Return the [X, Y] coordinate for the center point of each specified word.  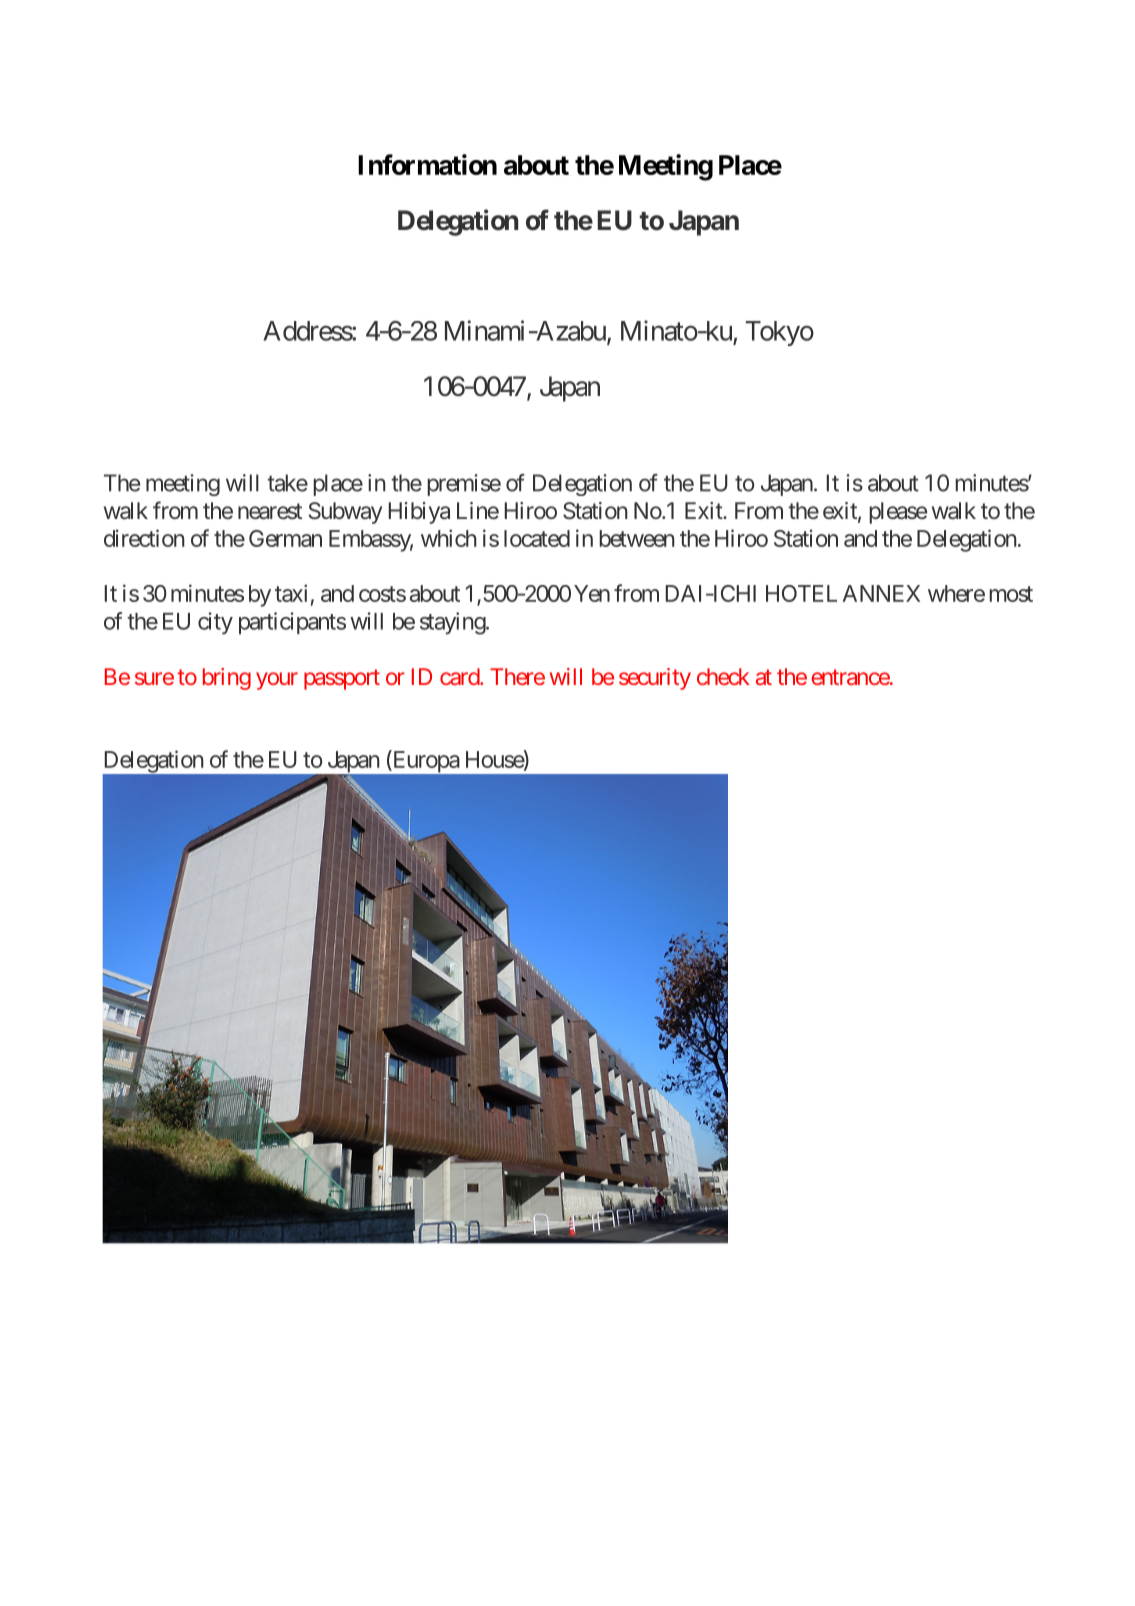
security [655, 679]
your [277, 681]
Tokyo [780, 333]
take [287, 483]
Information [427, 164]
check [723, 676]
